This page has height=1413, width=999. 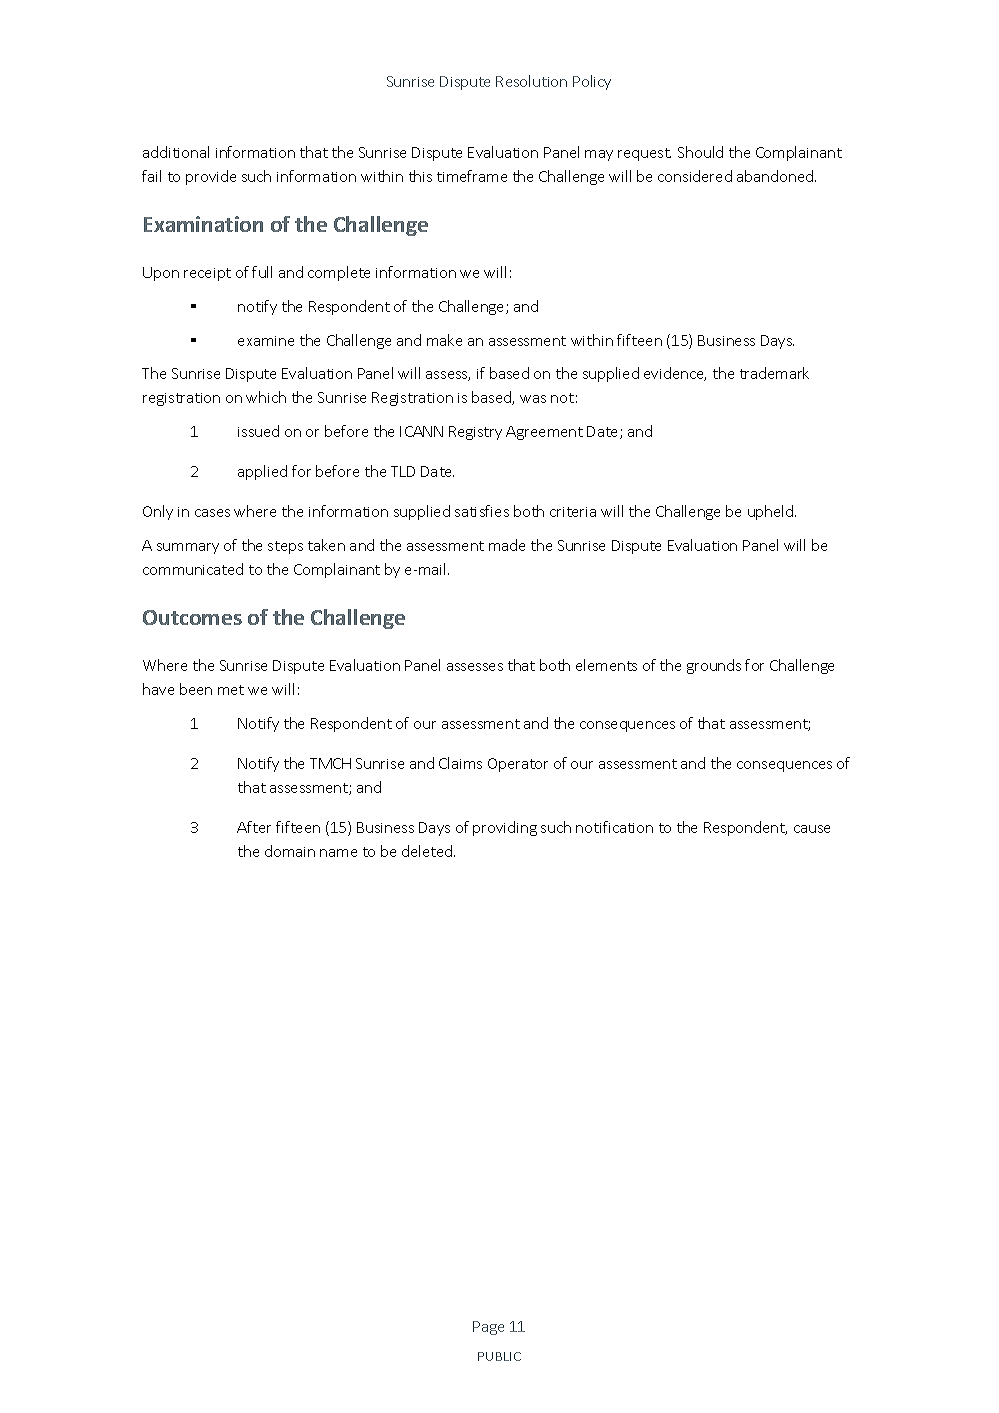 I want to click on Should, so click(x=700, y=152).
